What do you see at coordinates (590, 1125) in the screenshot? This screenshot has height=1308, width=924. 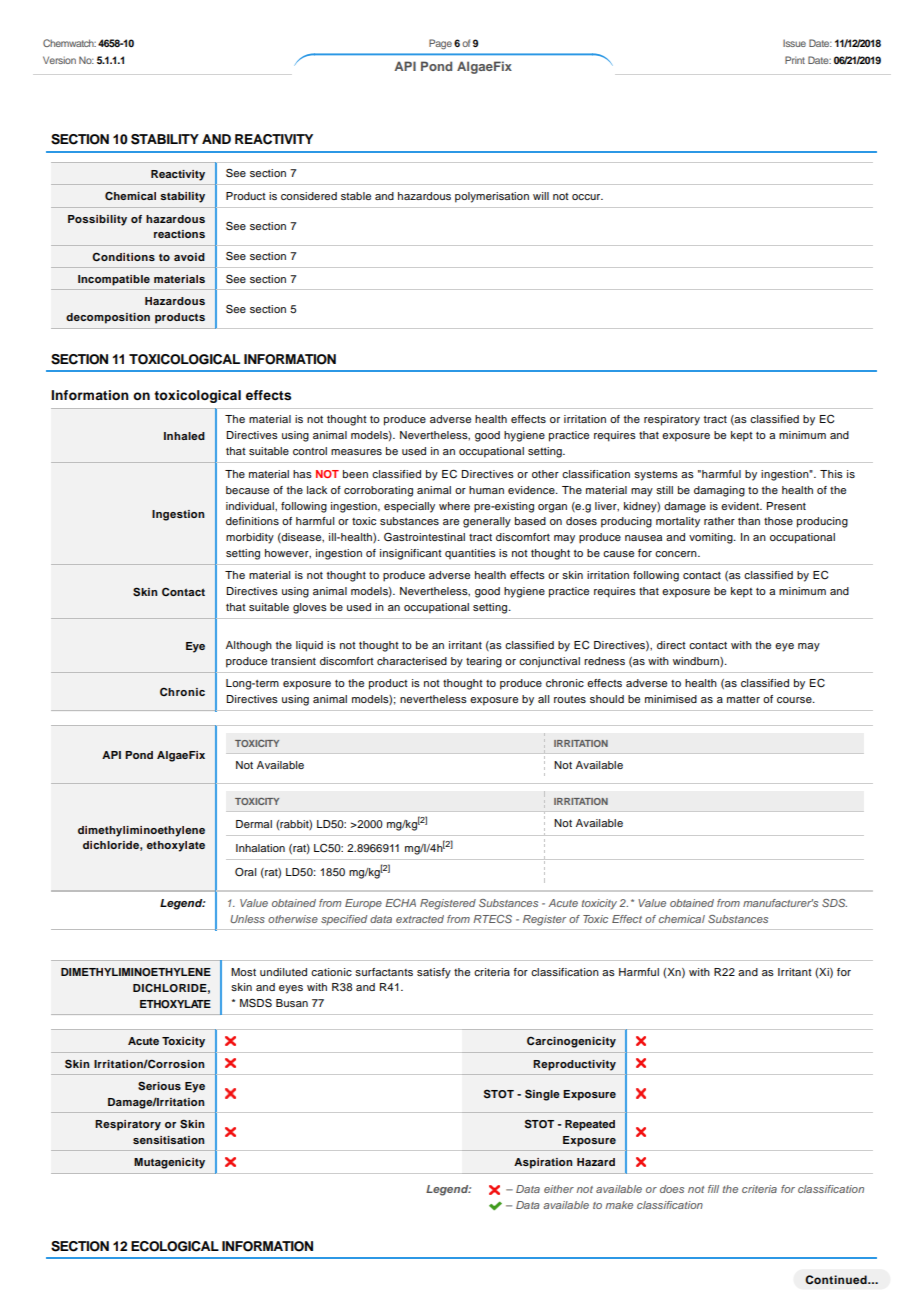 I see `Repeated` at bounding box center [590, 1125].
